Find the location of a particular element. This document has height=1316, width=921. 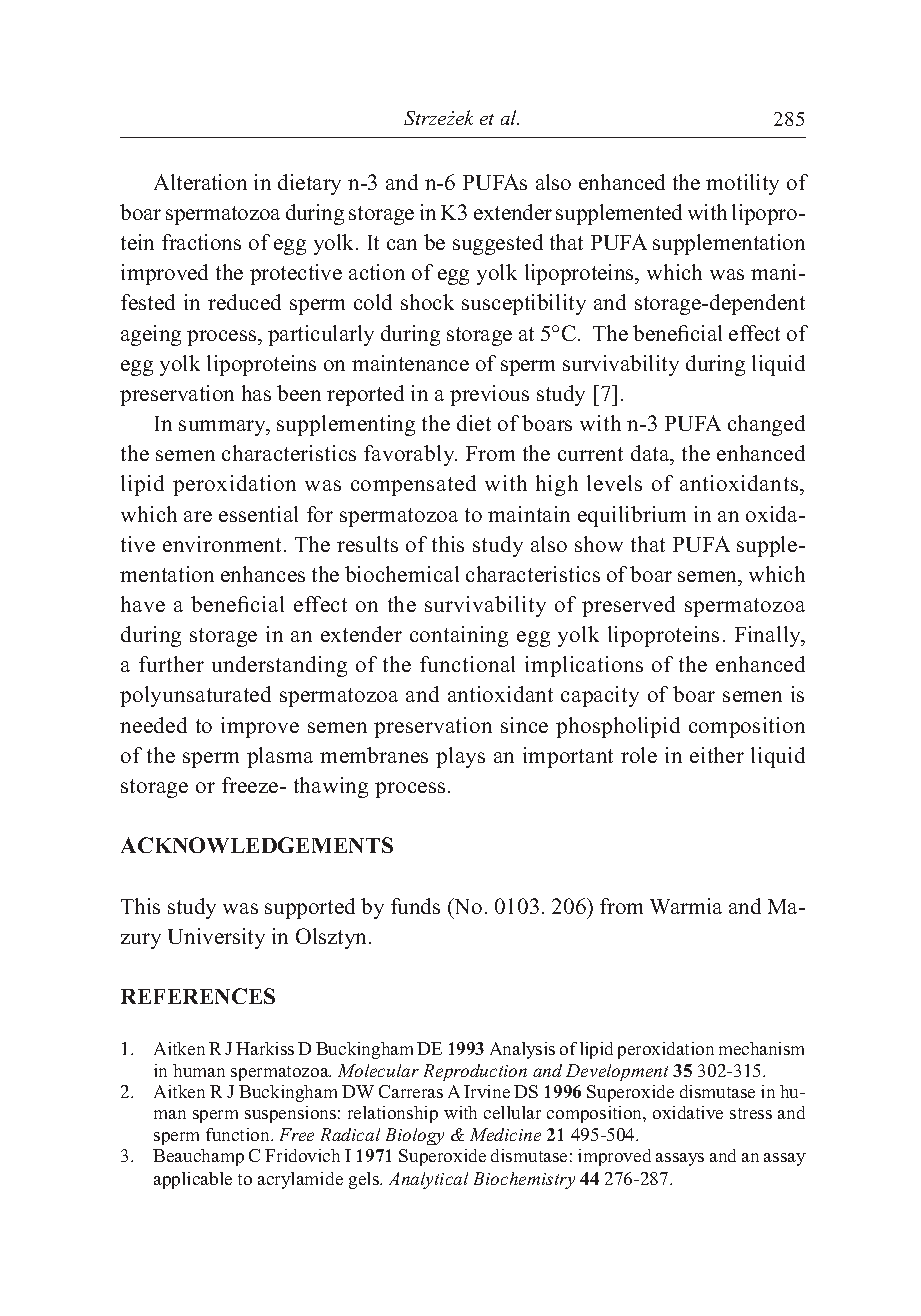

motility is located at coordinates (742, 184).
